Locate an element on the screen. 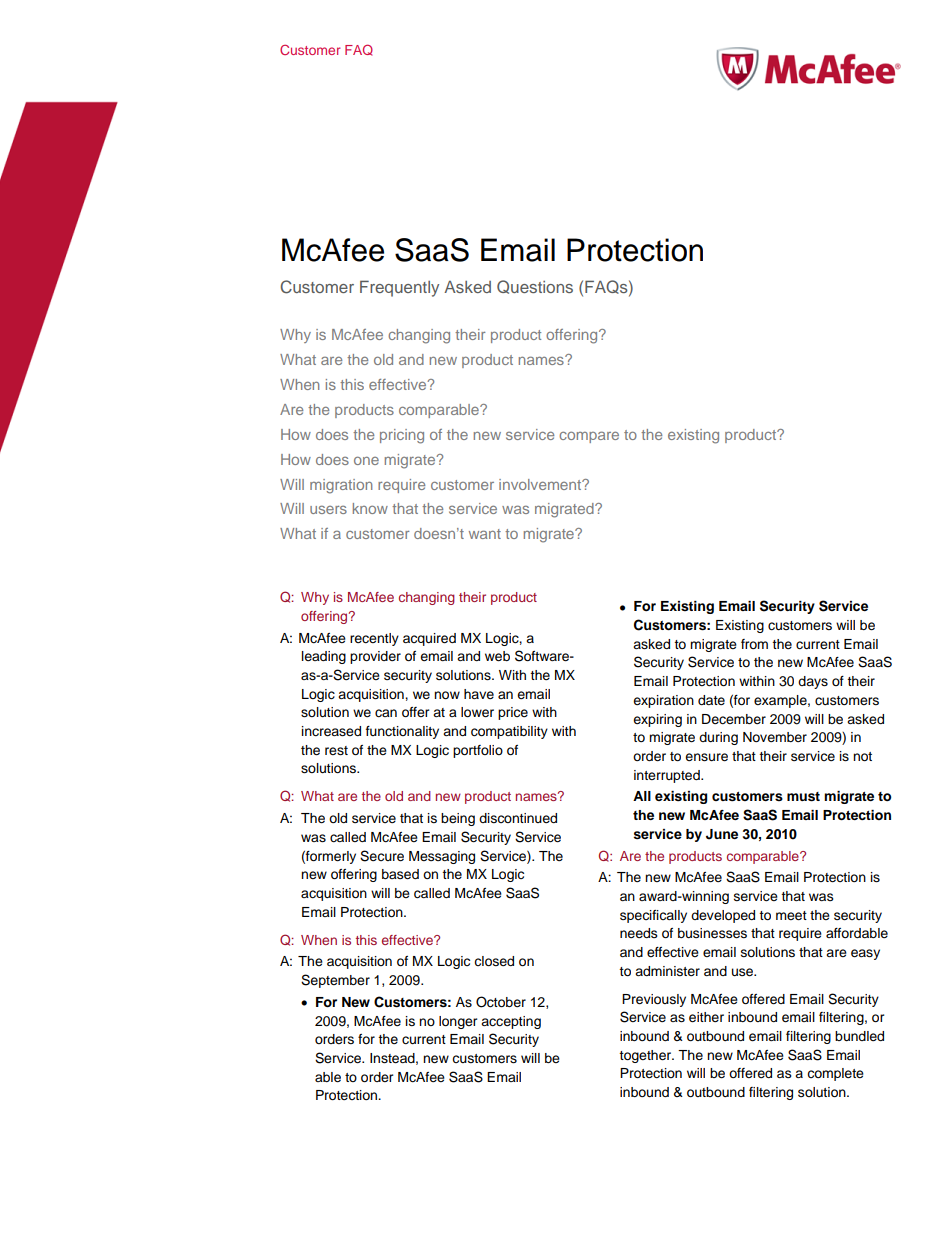 This screenshot has width=952, height=1233. know is located at coordinates (370, 508).
